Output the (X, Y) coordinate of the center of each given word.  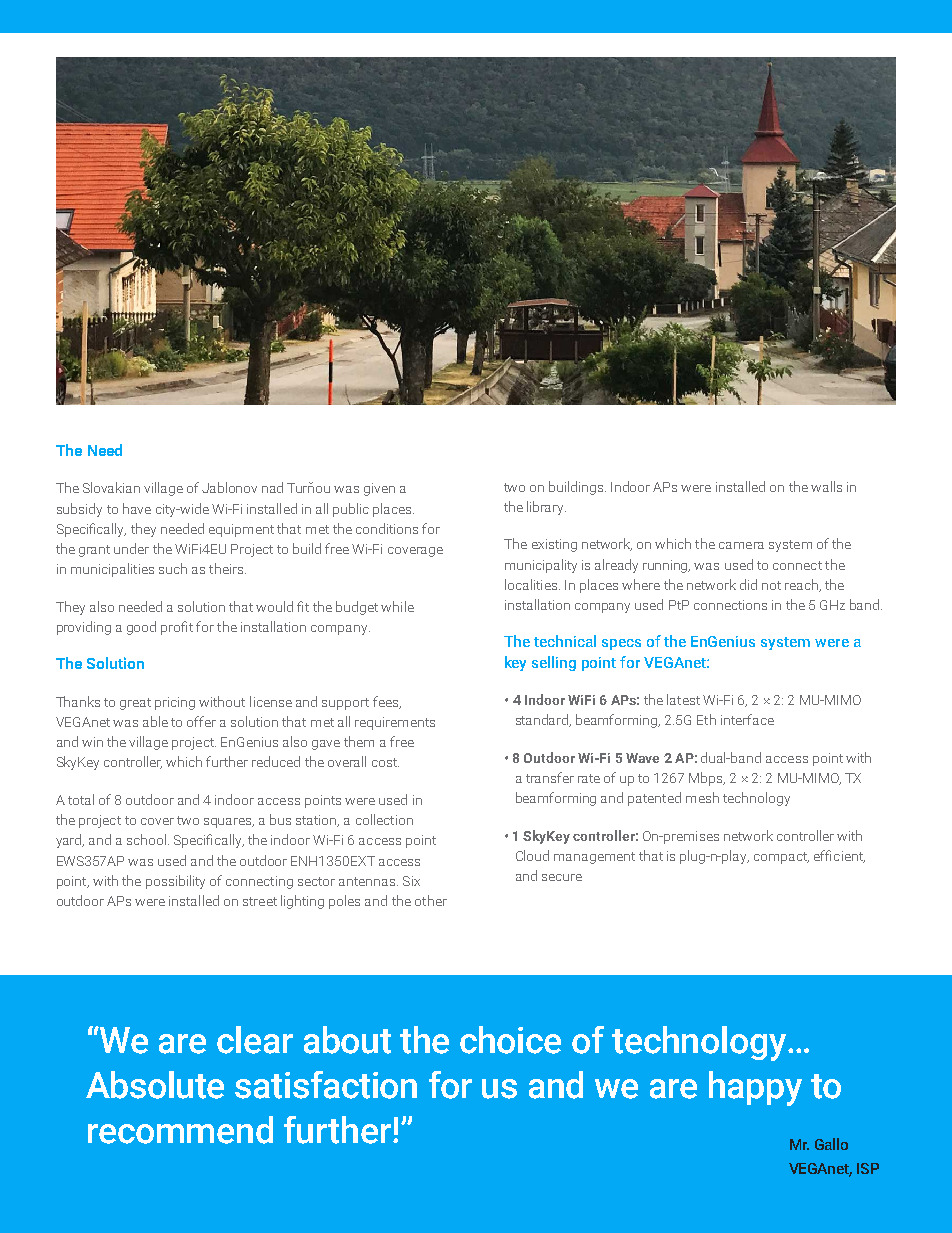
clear (255, 1040)
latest (683, 699)
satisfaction (326, 1085)
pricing (175, 703)
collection (384, 819)
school (146, 839)
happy (755, 1088)
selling (554, 663)
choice (510, 1040)
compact (781, 858)
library (546, 508)
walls (826, 486)
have (137, 508)
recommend (180, 1130)
